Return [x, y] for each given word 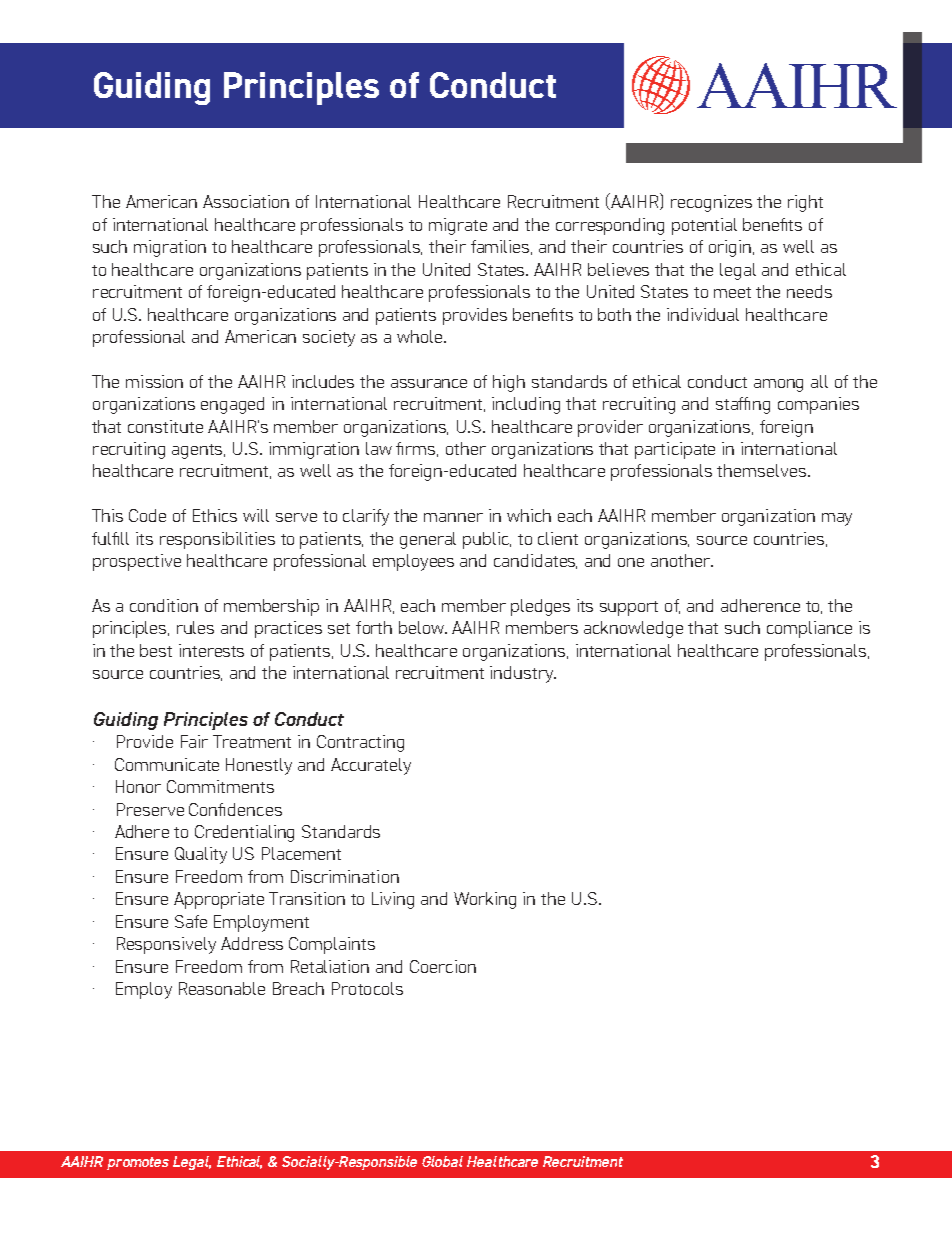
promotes [138, 1163]
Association [246, 201]
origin [731, 248]
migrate [458, 226]
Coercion [443, 966]
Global [442, 1161]
